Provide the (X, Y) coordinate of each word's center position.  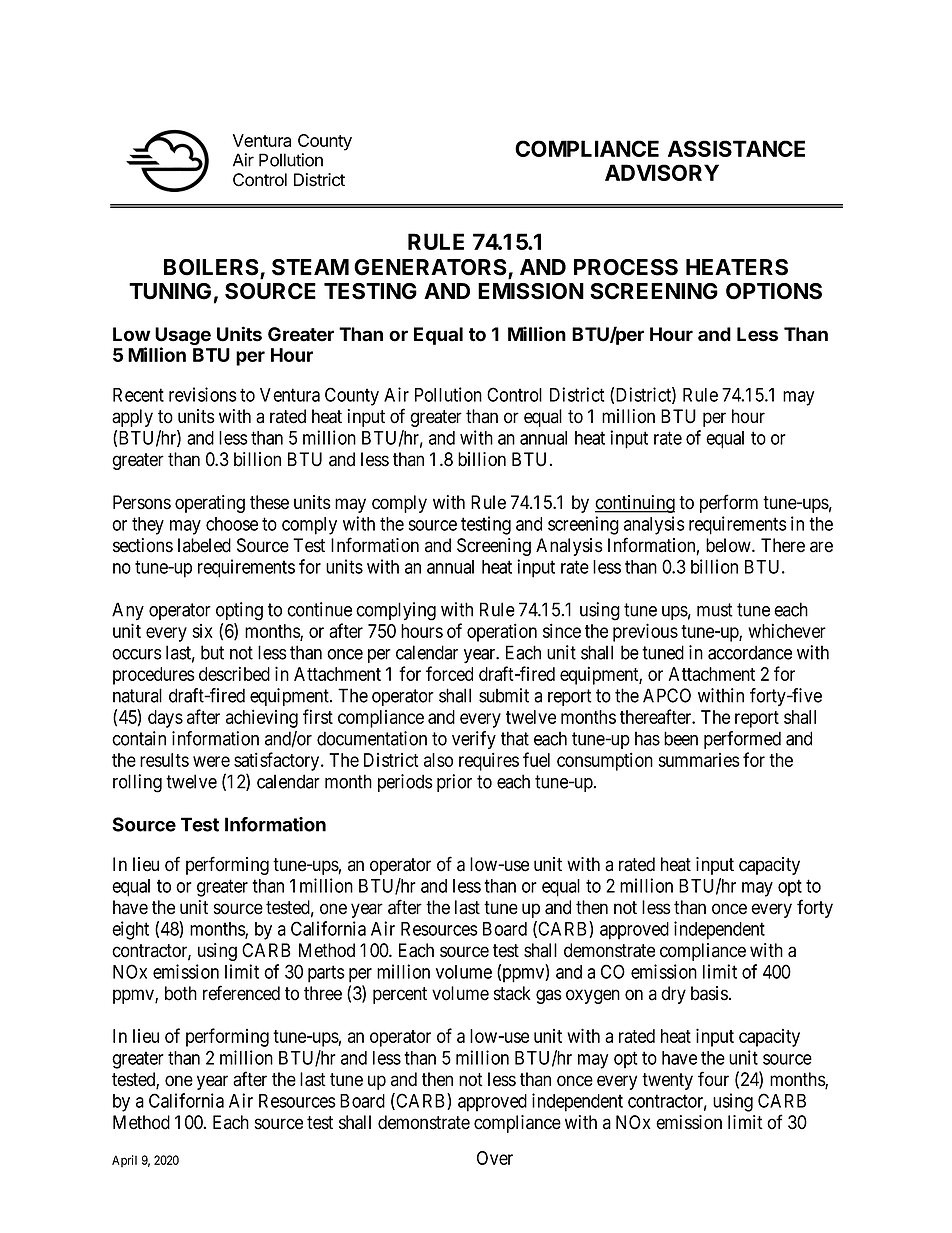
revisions (203, 394)
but (212, 652)
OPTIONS (774, 291)
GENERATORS (431, 268)
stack (512, 993)
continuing (635, 504)
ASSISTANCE (736, 148)
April (124, 1161)
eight (130, 930)
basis (709, 993)
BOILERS (212, 268)
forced (449, 673)
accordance (750, 652)
